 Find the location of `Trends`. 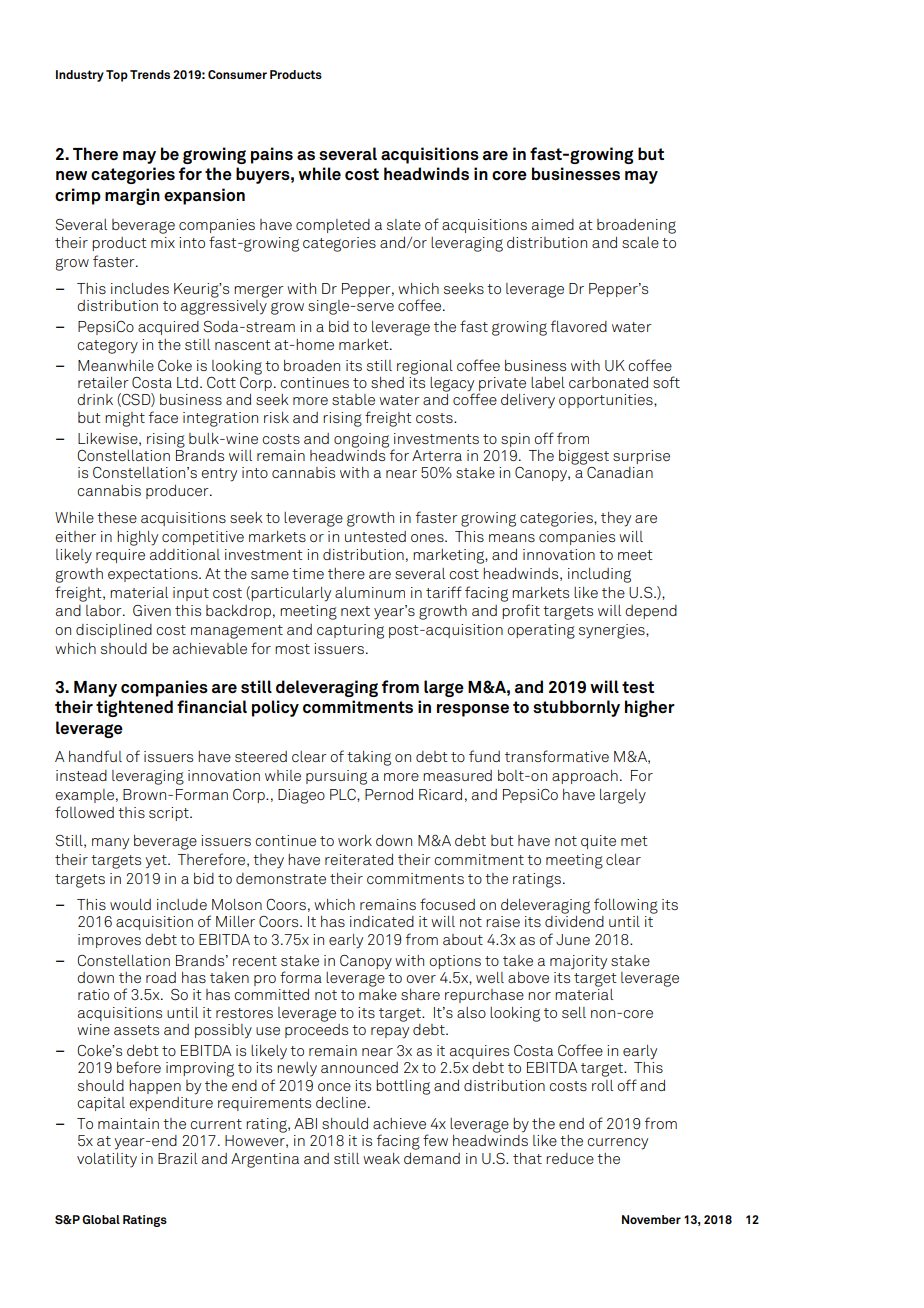

Trends is located at coordinates (150, 74).
